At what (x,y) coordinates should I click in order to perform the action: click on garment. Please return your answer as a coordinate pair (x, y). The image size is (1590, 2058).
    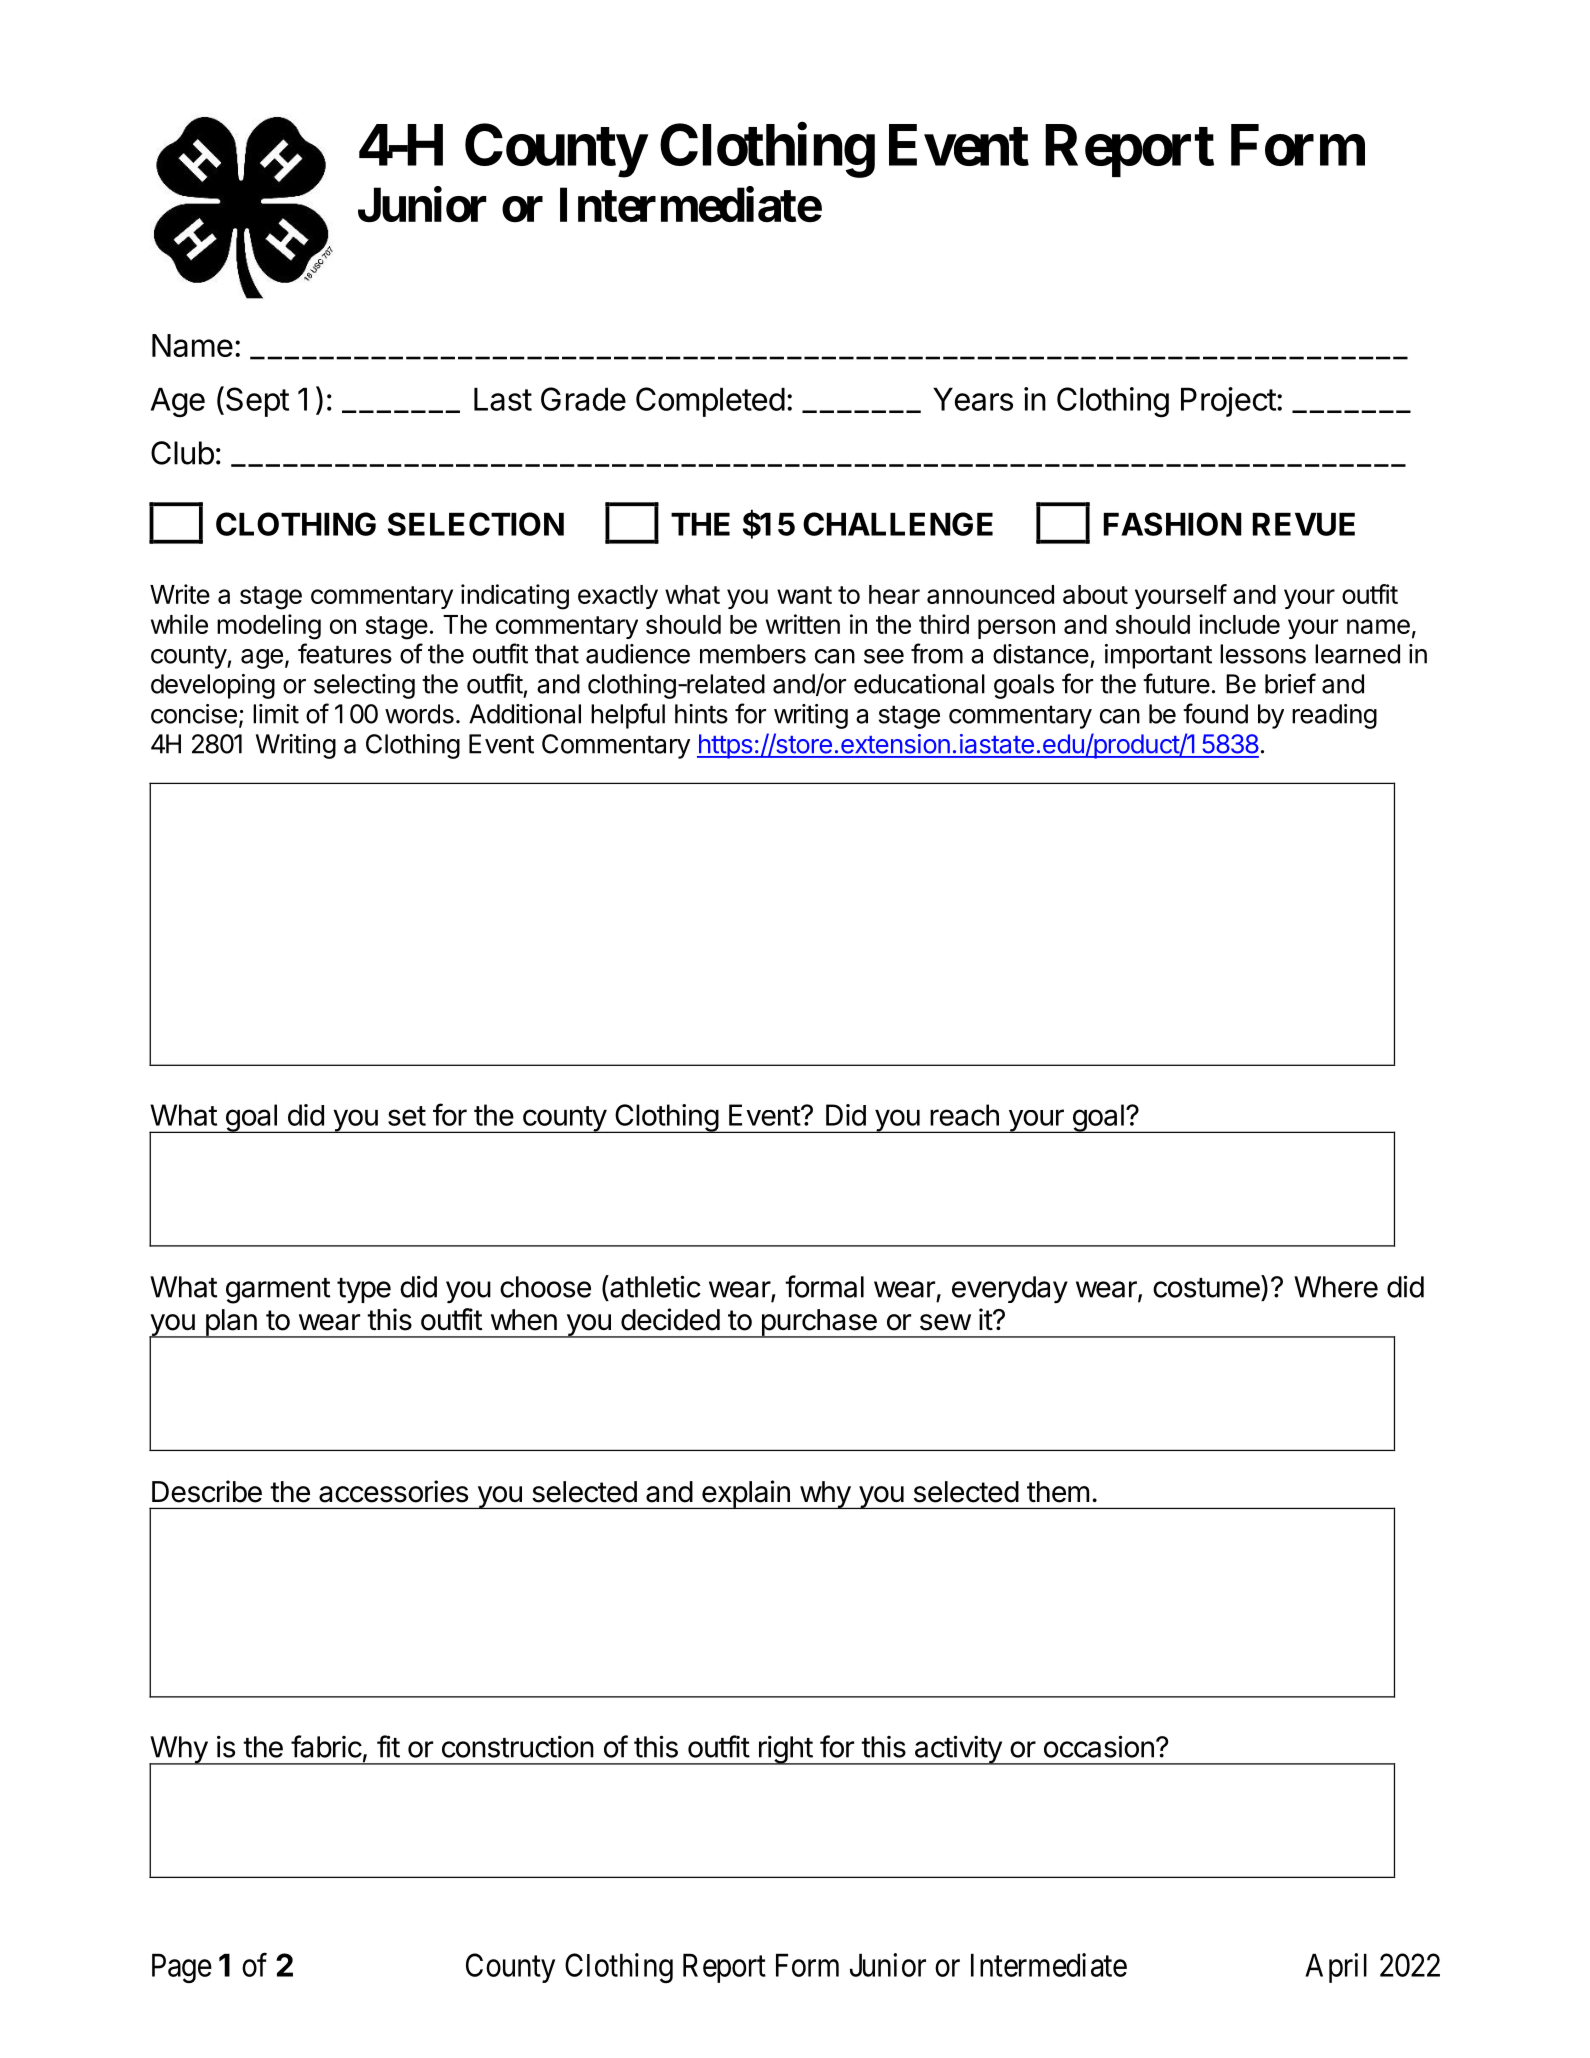
    Looking at the image, I should click on (278, 1291).
